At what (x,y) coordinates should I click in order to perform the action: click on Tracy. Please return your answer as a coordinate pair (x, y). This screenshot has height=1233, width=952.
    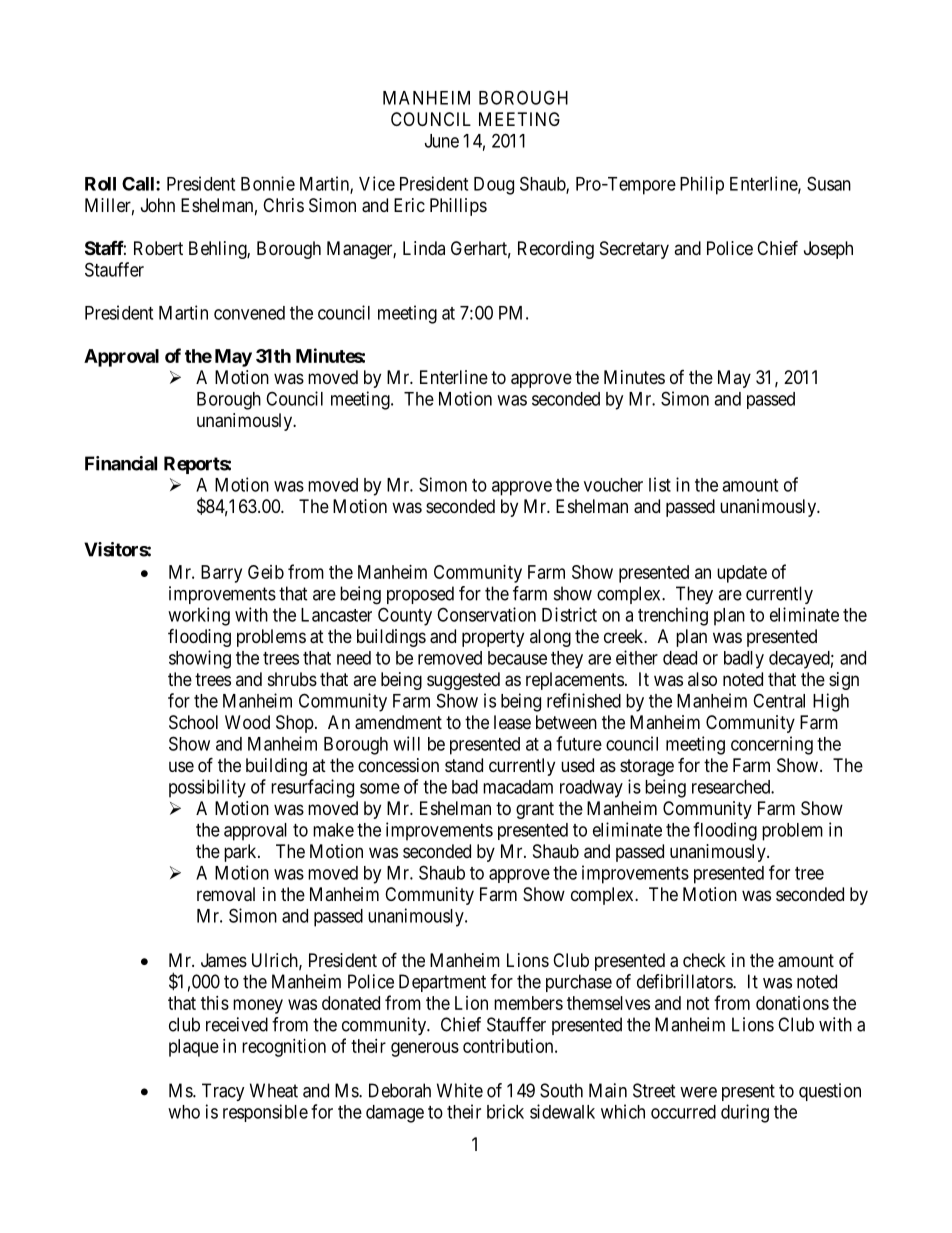
    Looking at the image, I should click on (223, 1092).
